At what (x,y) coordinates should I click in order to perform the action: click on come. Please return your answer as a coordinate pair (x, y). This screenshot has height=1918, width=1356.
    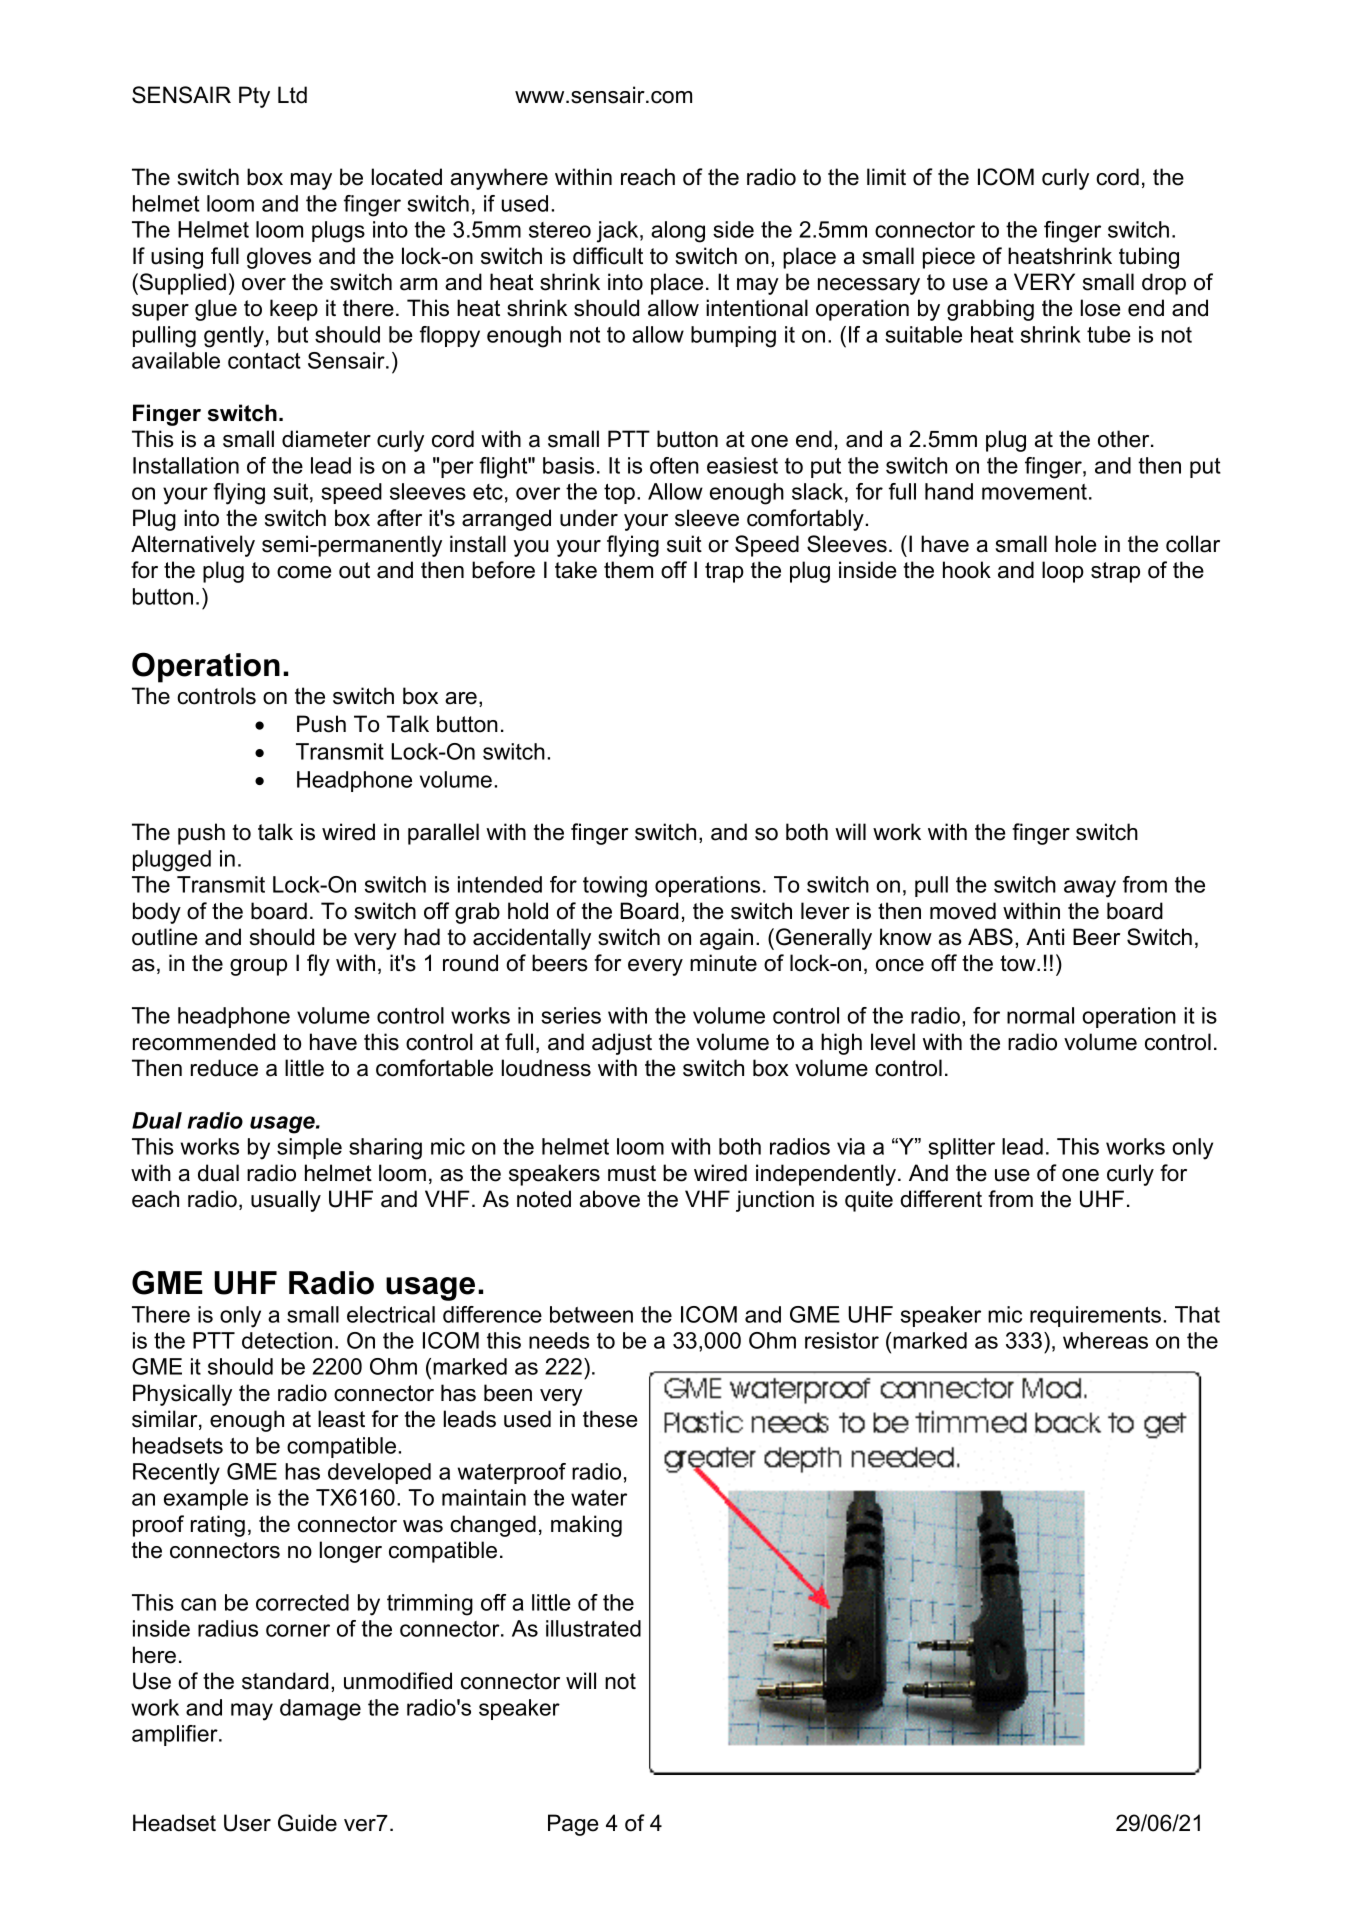
    Looking at the image, I should click on (304, 572).
